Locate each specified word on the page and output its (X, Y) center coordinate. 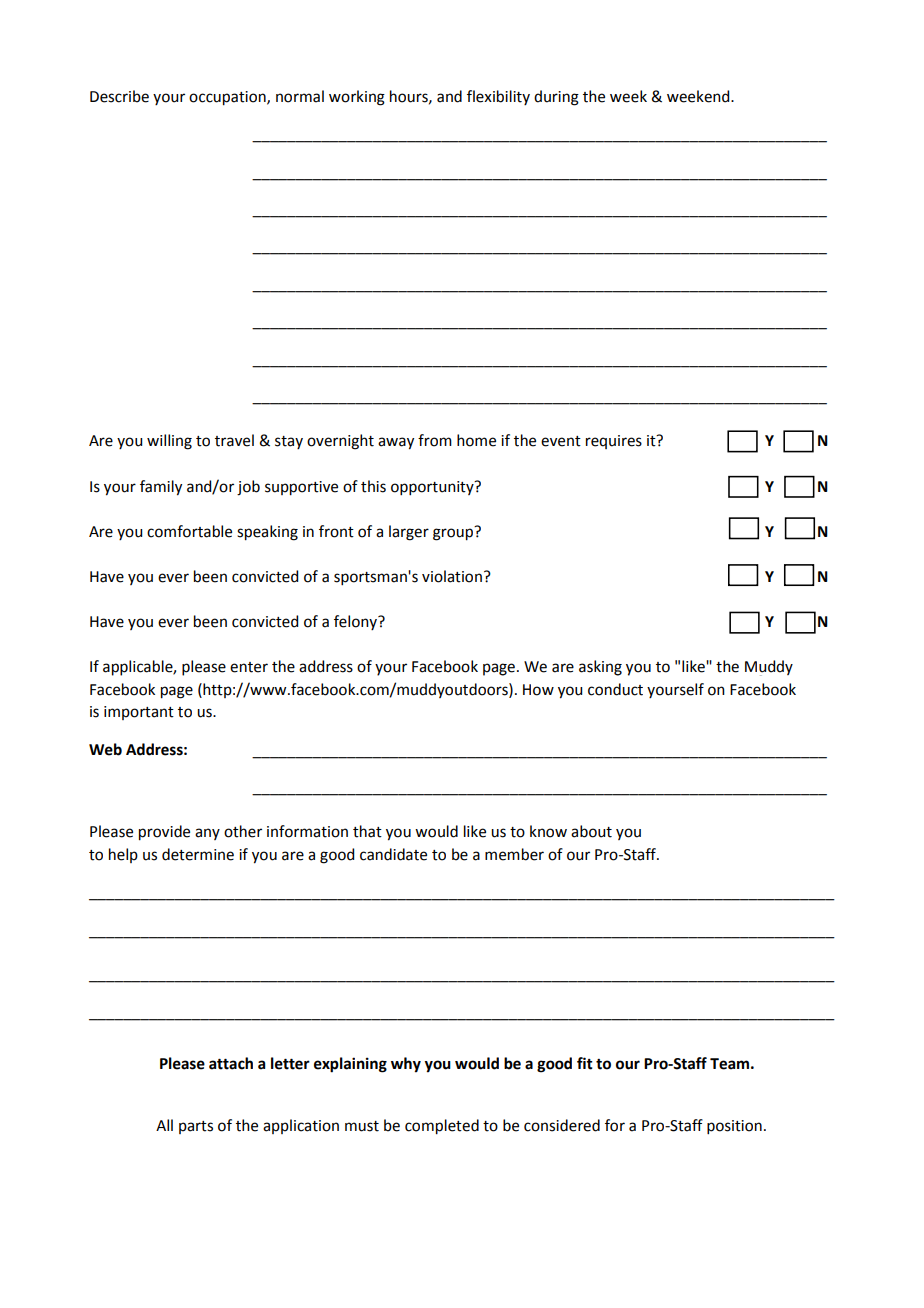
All (164, 1125)
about (591, 831)
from (435, 440)
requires (614, 442)
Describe (119, 96)
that (367, 831)
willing (169, 442)
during (556, 98)
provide (164, 833)
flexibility (498, 97)
